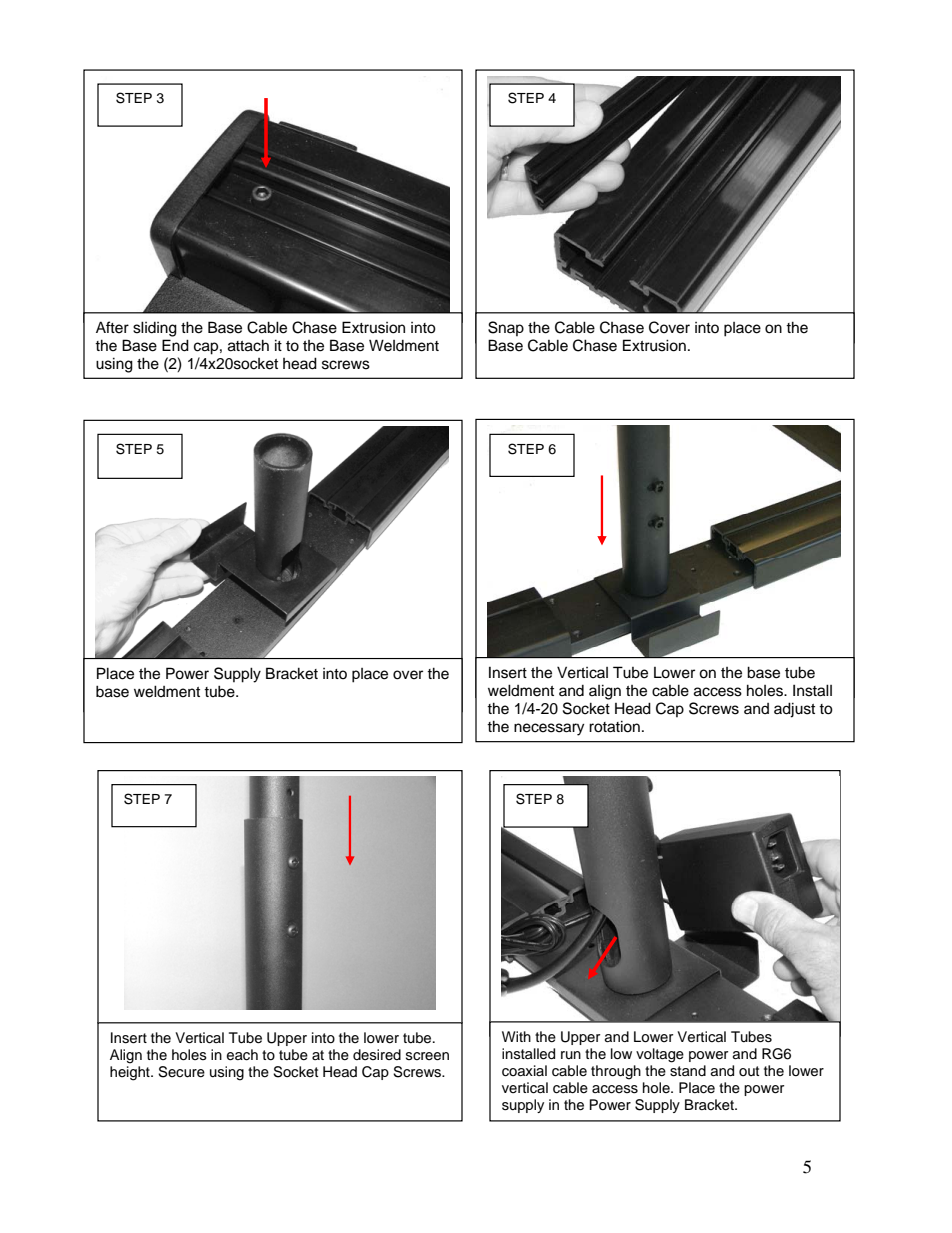  I want to click on adjust, so click(794, 710).
